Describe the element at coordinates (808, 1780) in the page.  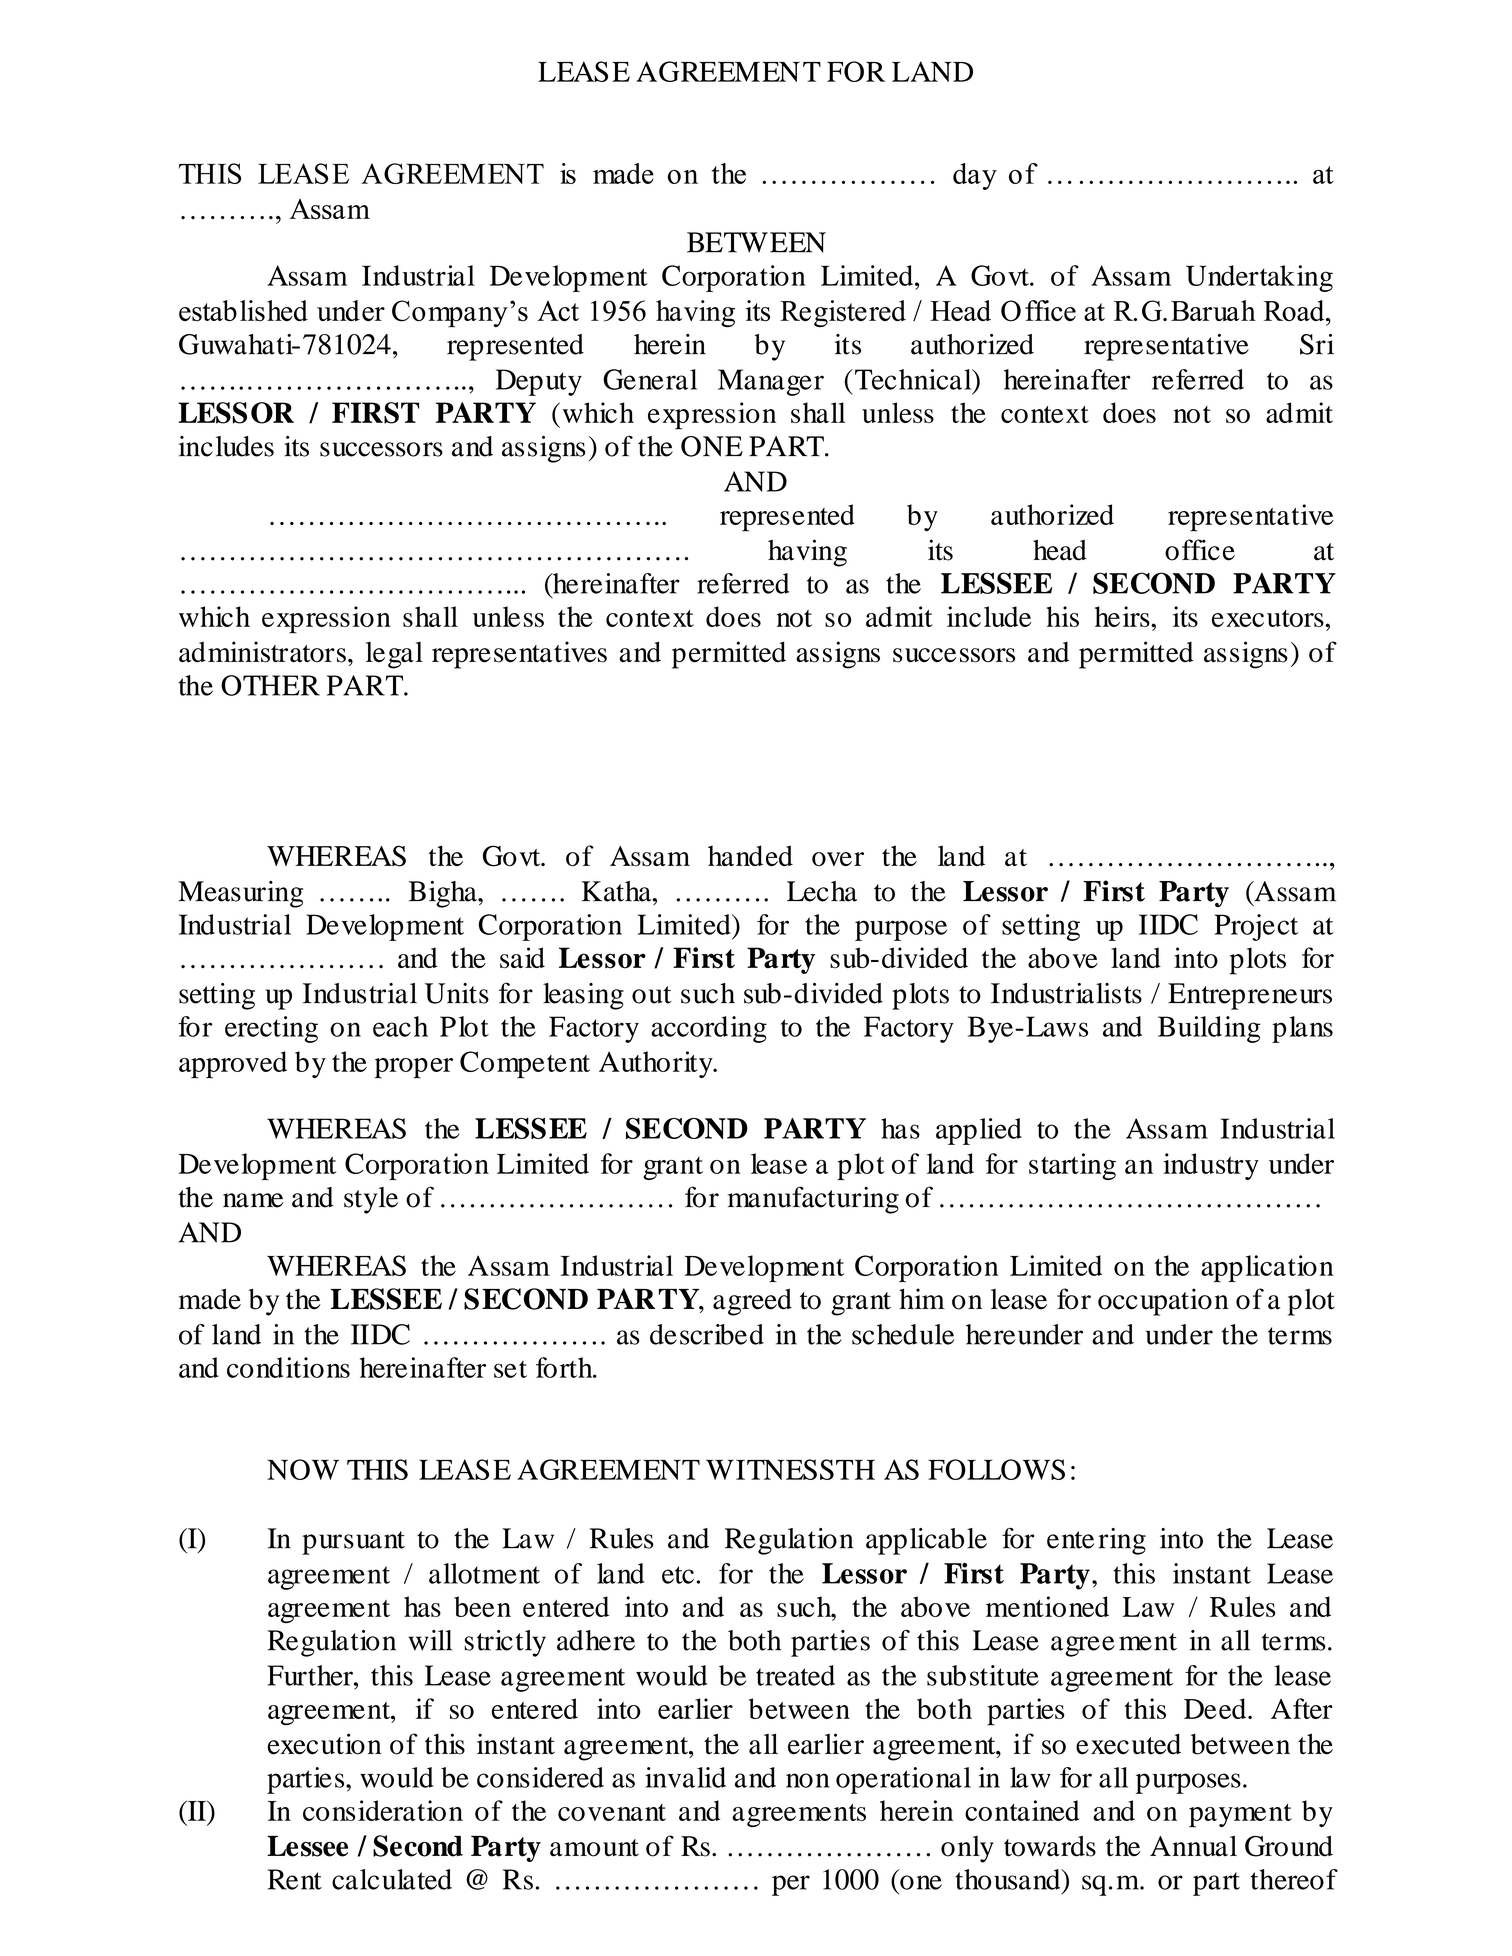
I see `non` at that location.
